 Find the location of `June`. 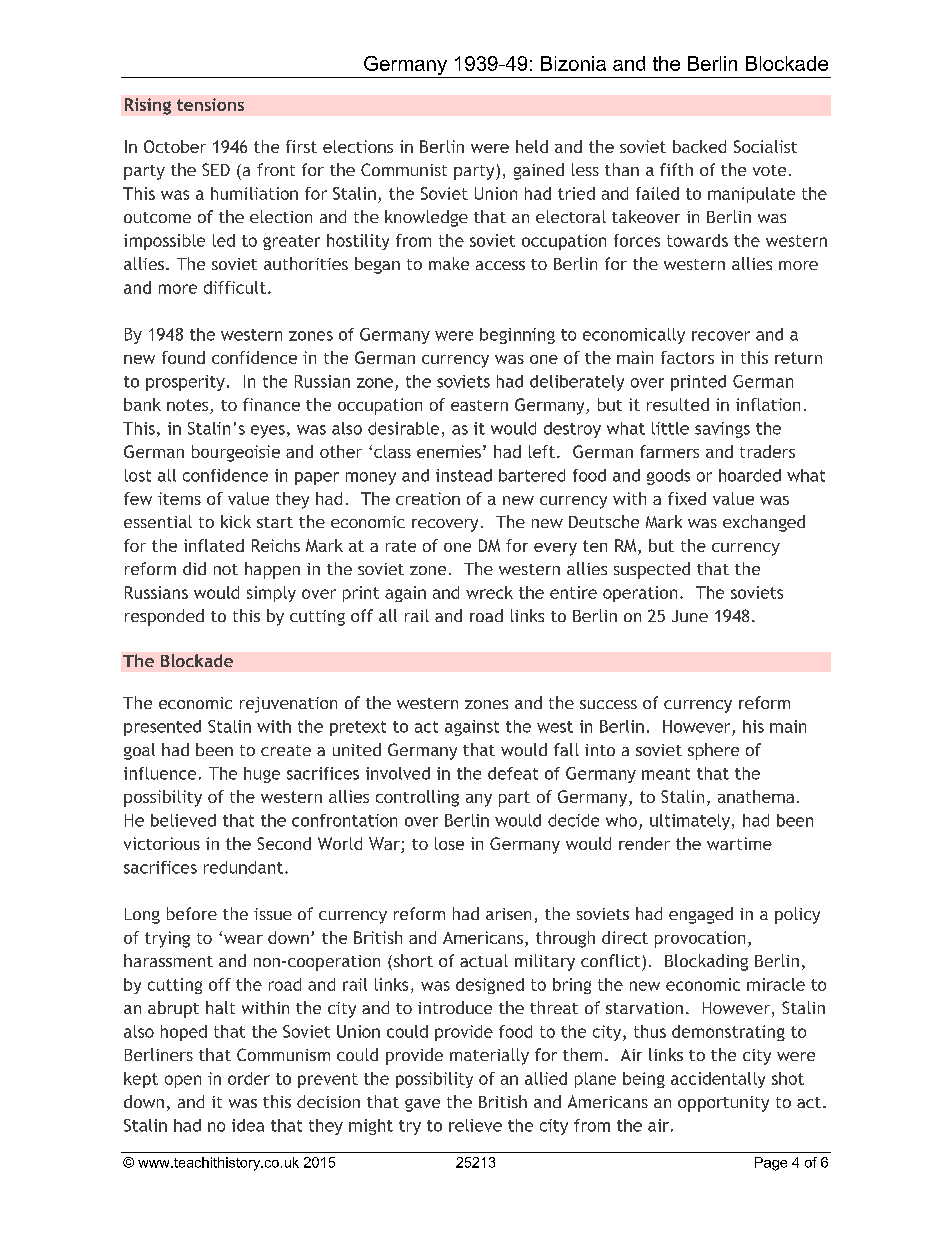

June is located at coordinates (690, 616).
